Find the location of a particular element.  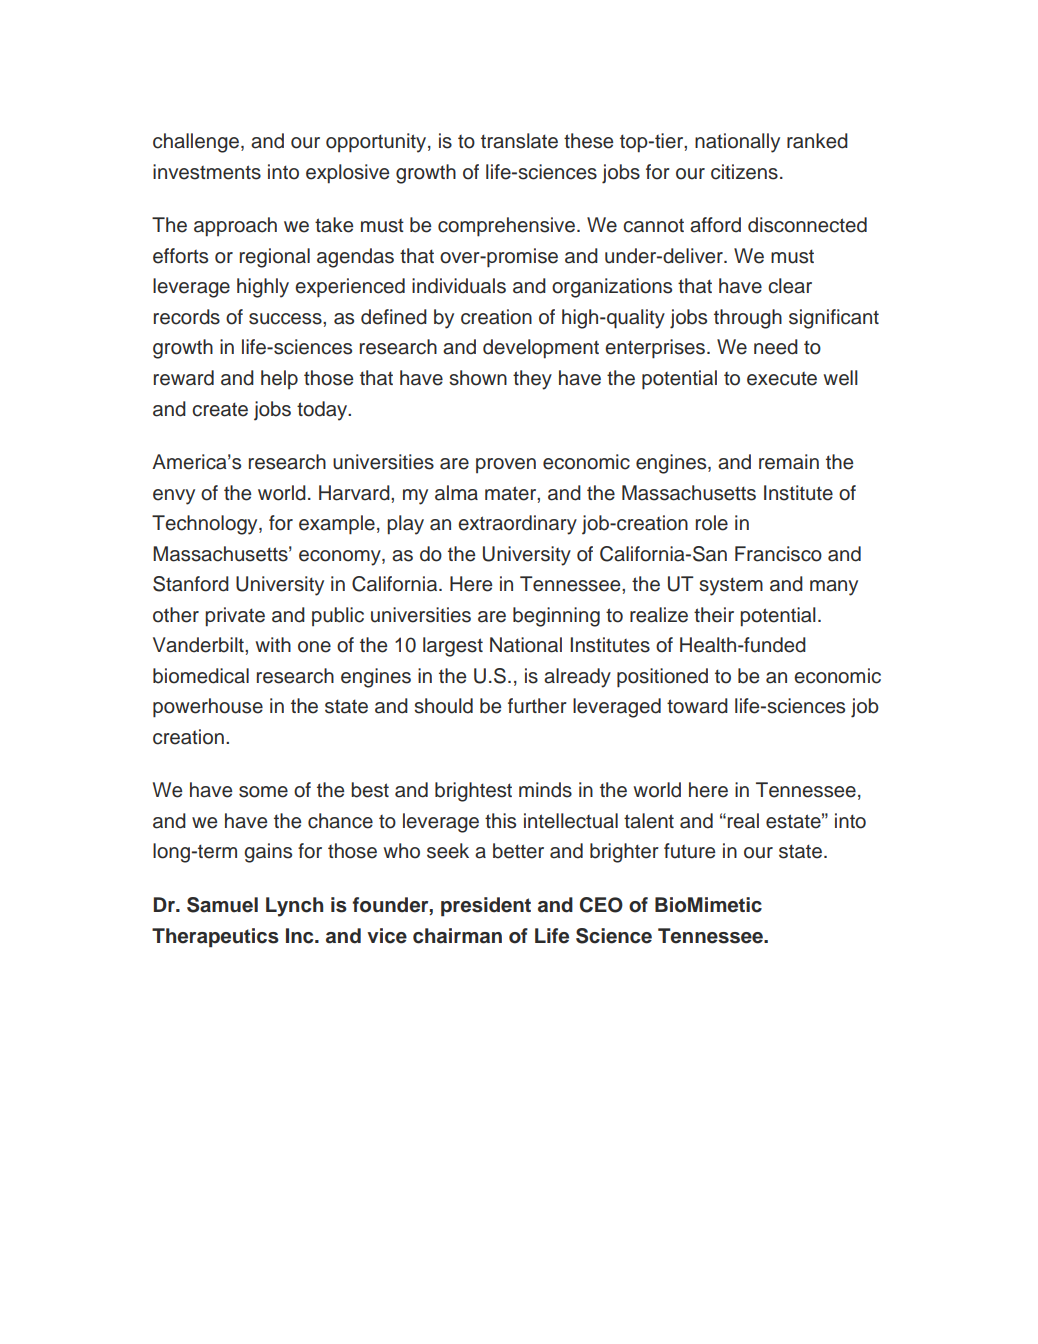

with is located at coordinates (273, 644).
